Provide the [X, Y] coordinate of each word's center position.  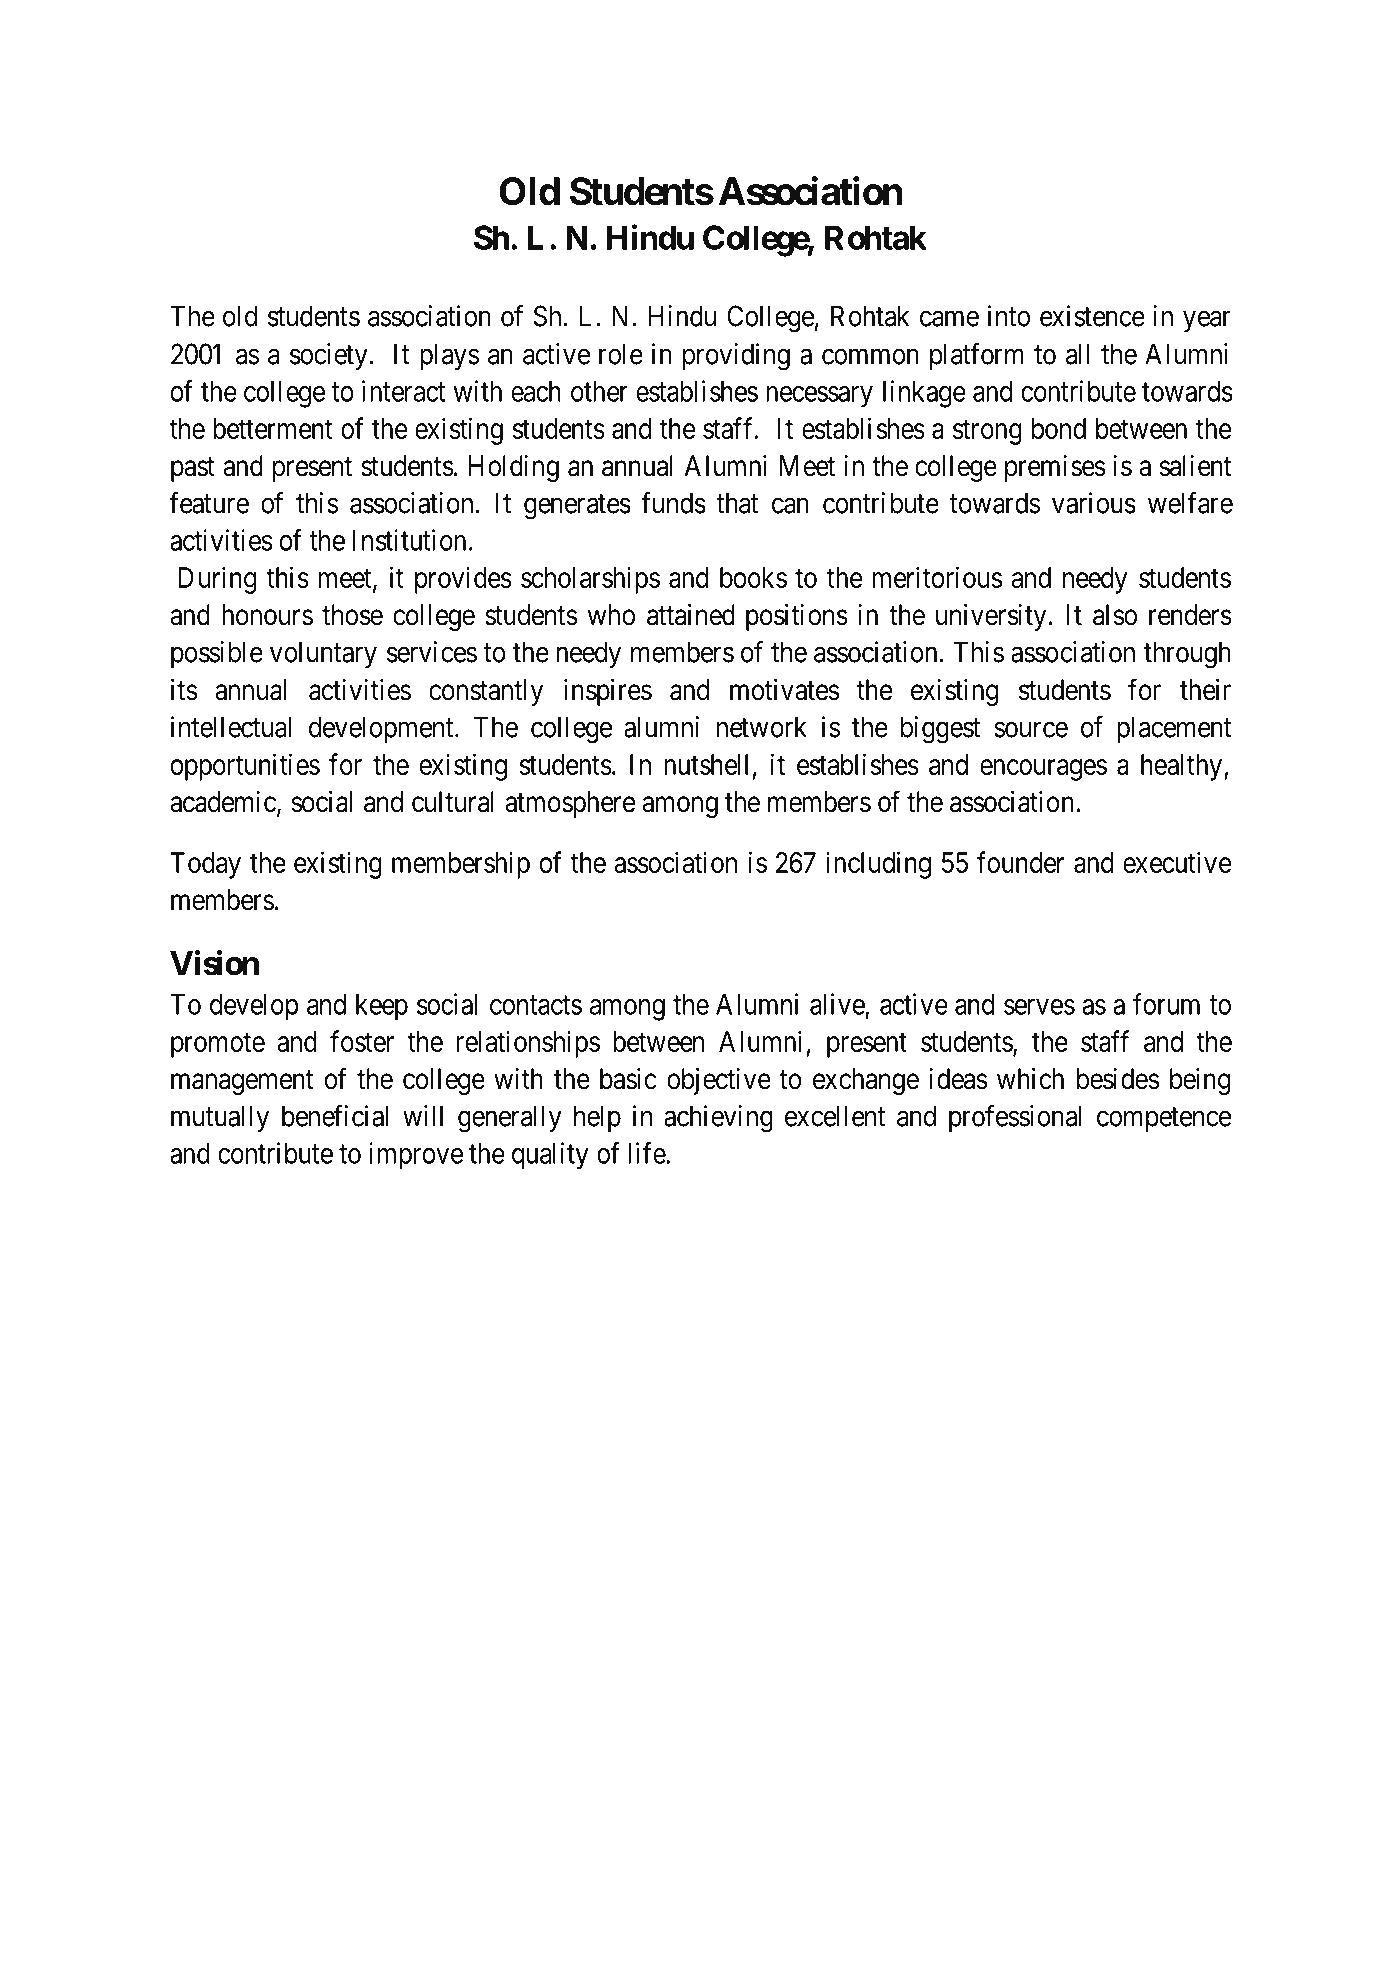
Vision [214, 963]
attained [691, 615]
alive [837, 1004]
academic [223, 802]
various [1094, 503]
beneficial [335, 1116]
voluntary [323, 654]
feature [209, 502]
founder [1020, 862]
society [329, 356]
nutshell [706, 764]
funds [673, 502]
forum [1166, 1004]
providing [736, 357]
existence [1092, 316]
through [1187, 655]
